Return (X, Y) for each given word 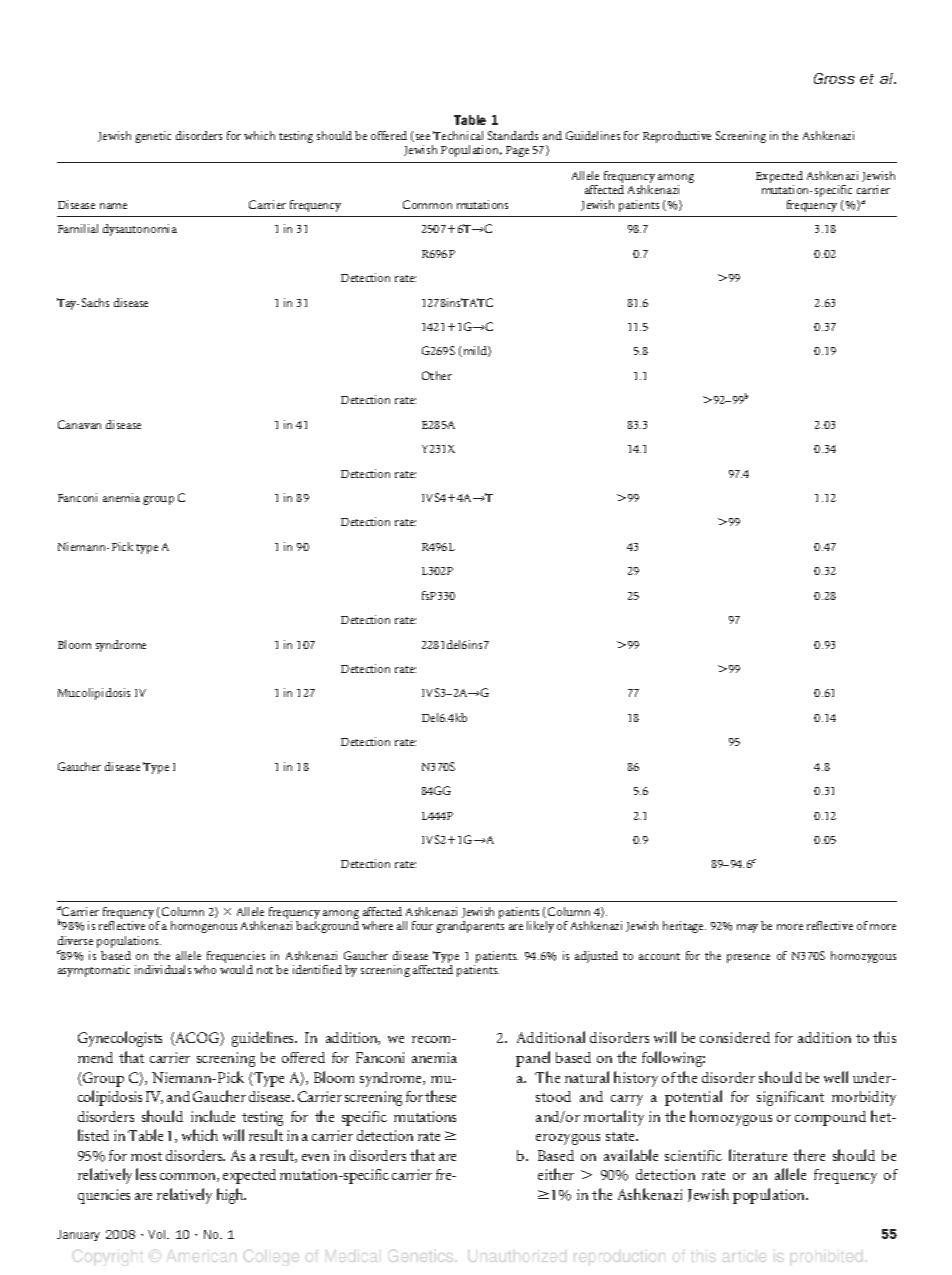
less (146, 1174)
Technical (458, 135)
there (809, 1155)
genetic (153, 137)
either (556, 1174)
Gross (834, 78)
